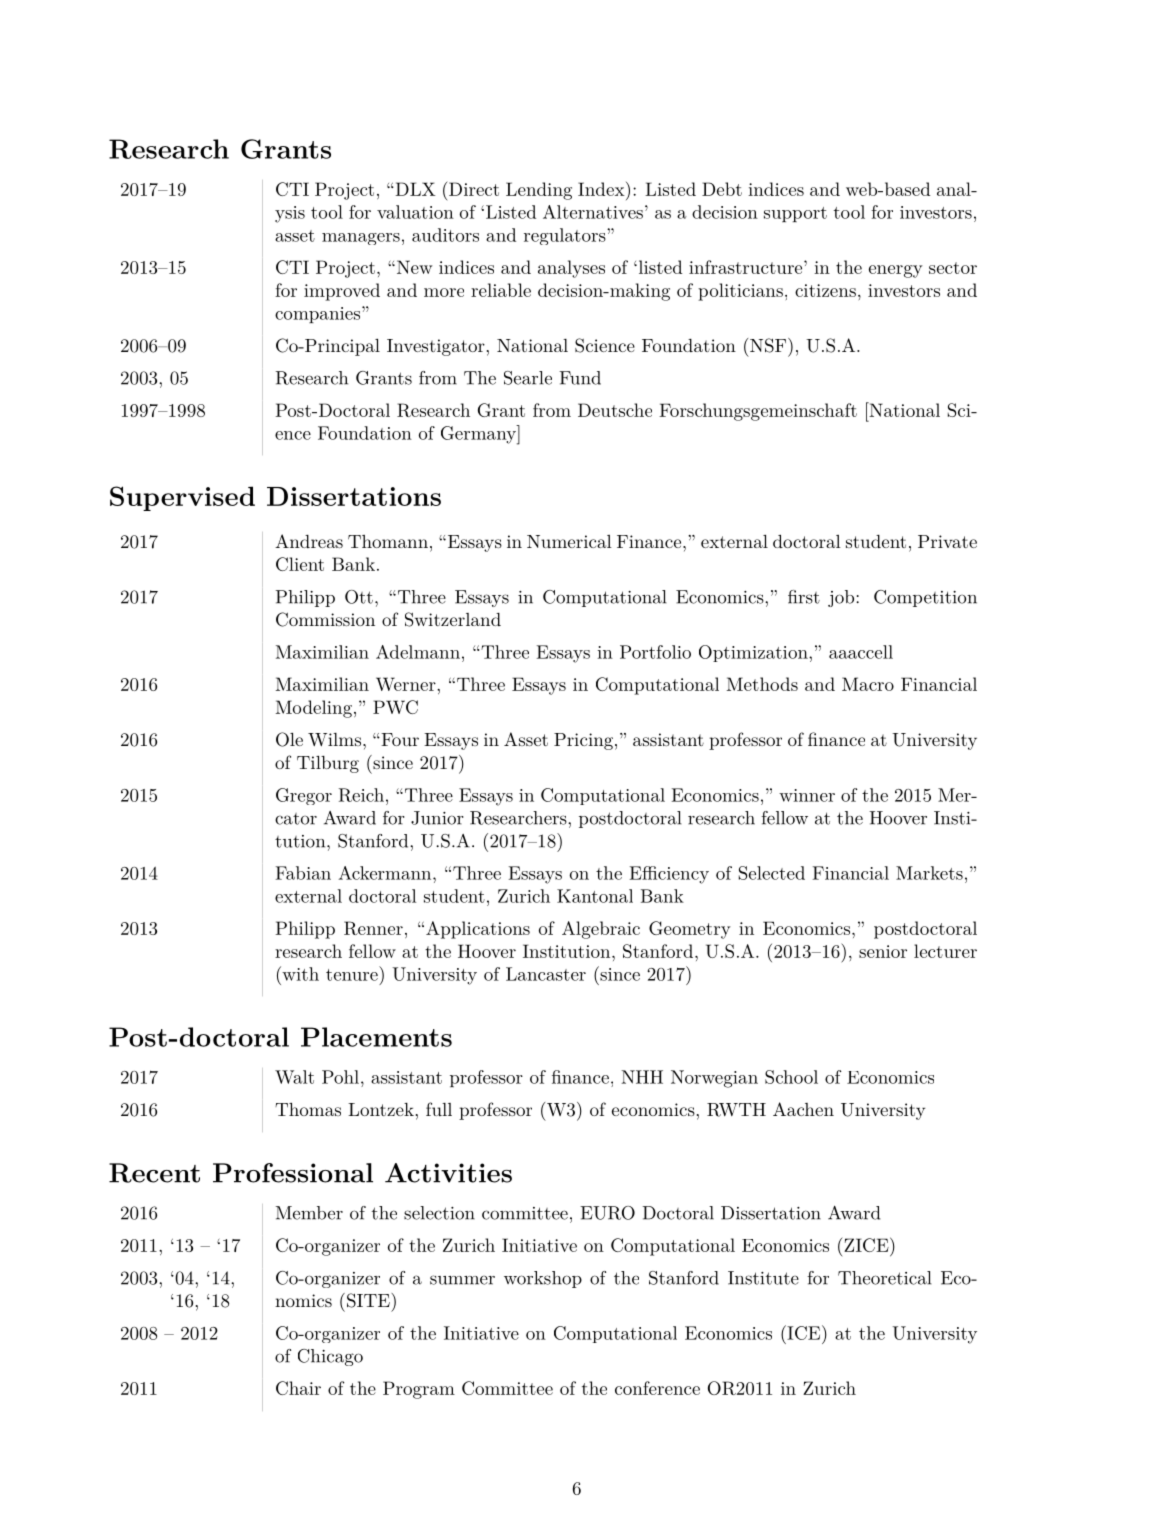 The height and width of the screenshot is (1515, 1171). I want to click on Fabian, so click(303, 873).
